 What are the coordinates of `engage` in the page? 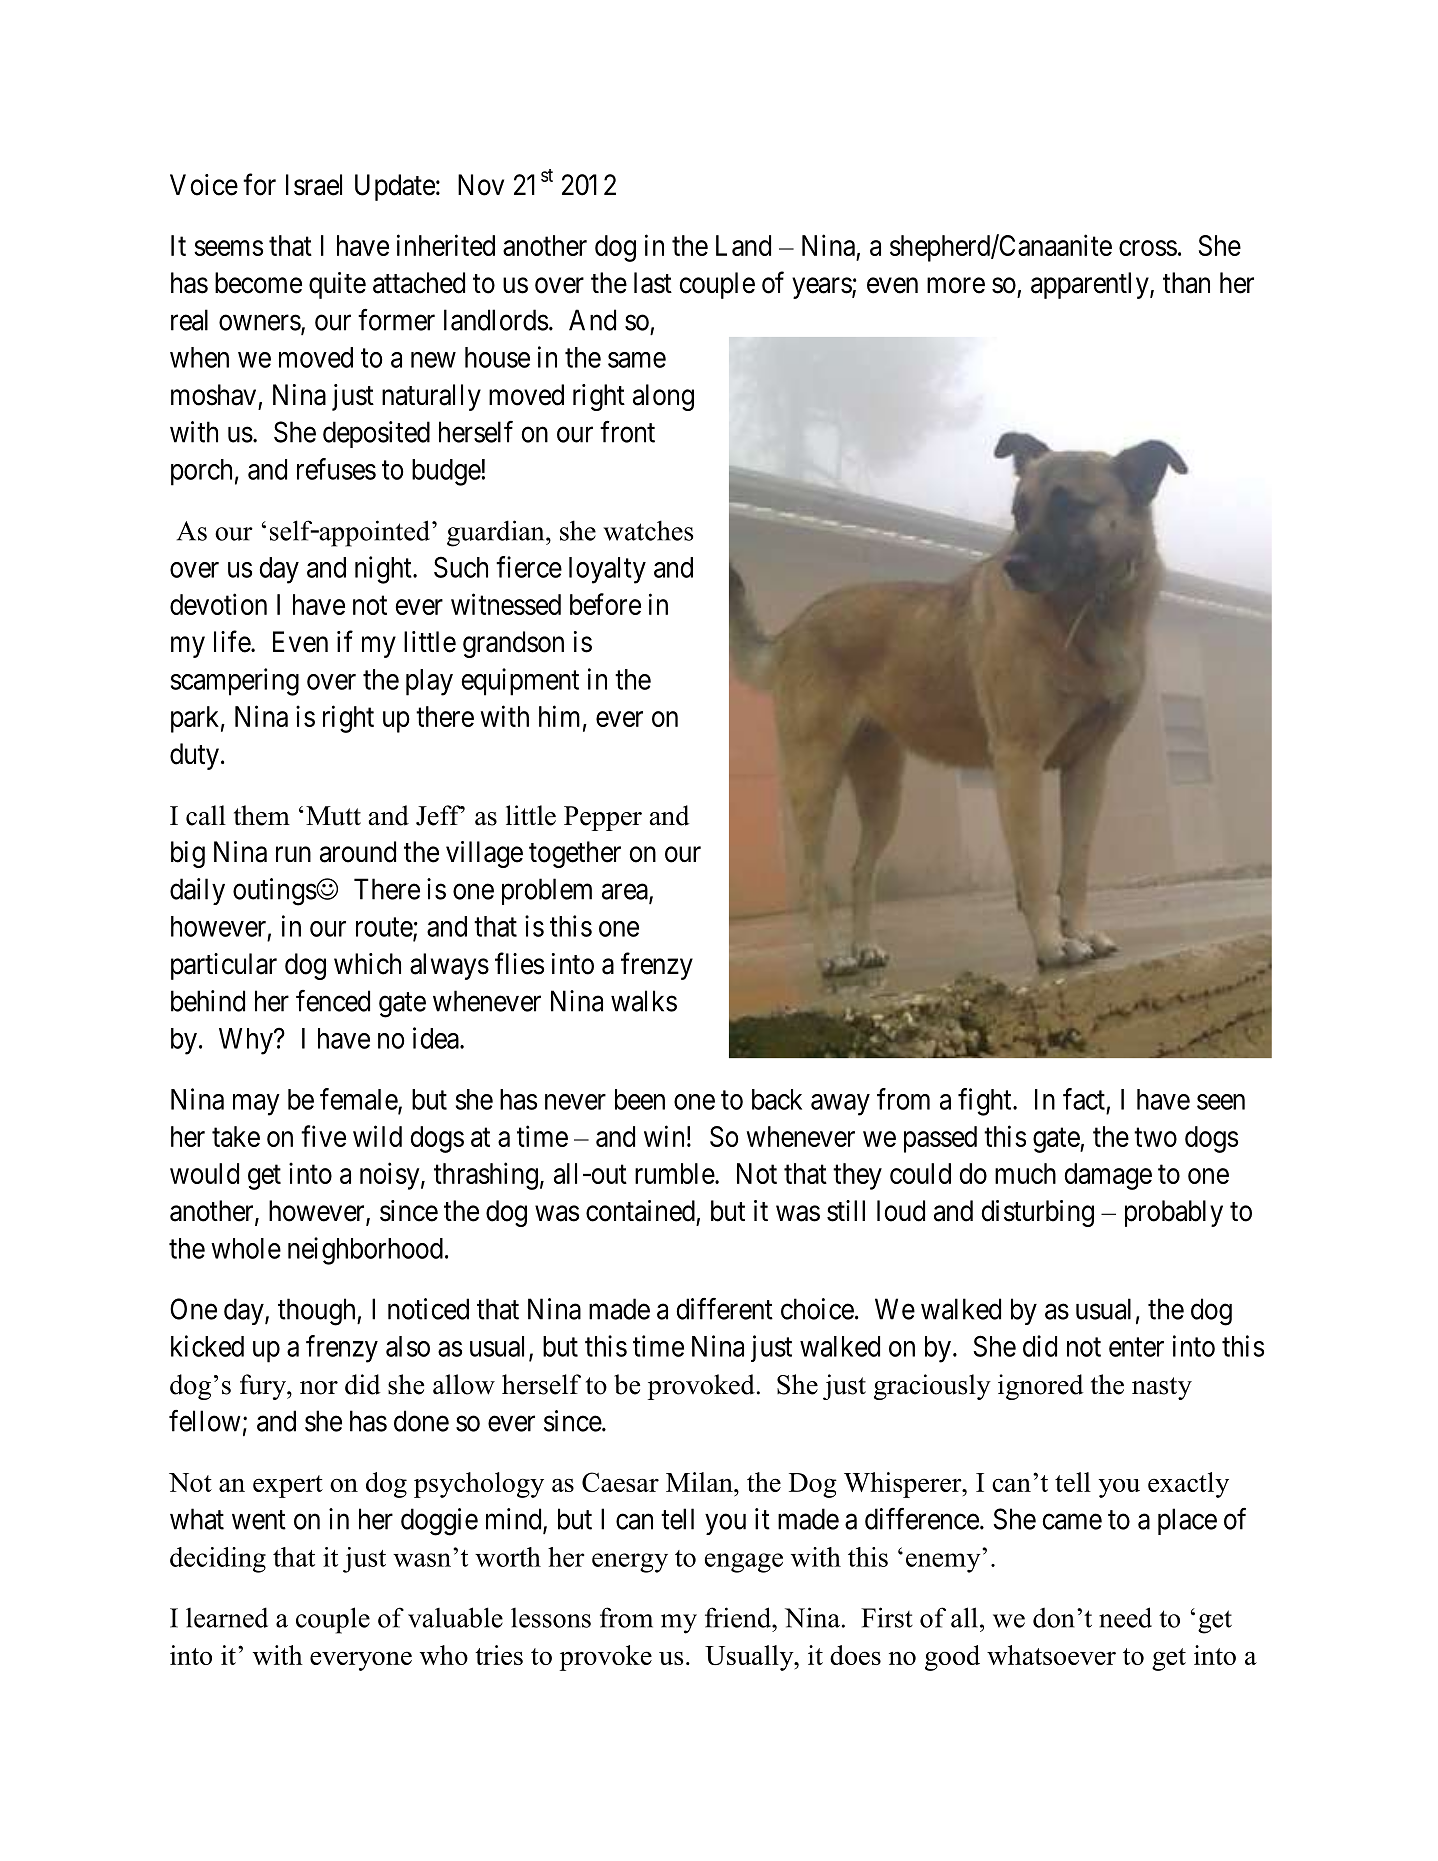 It's located at (744, 1563).
